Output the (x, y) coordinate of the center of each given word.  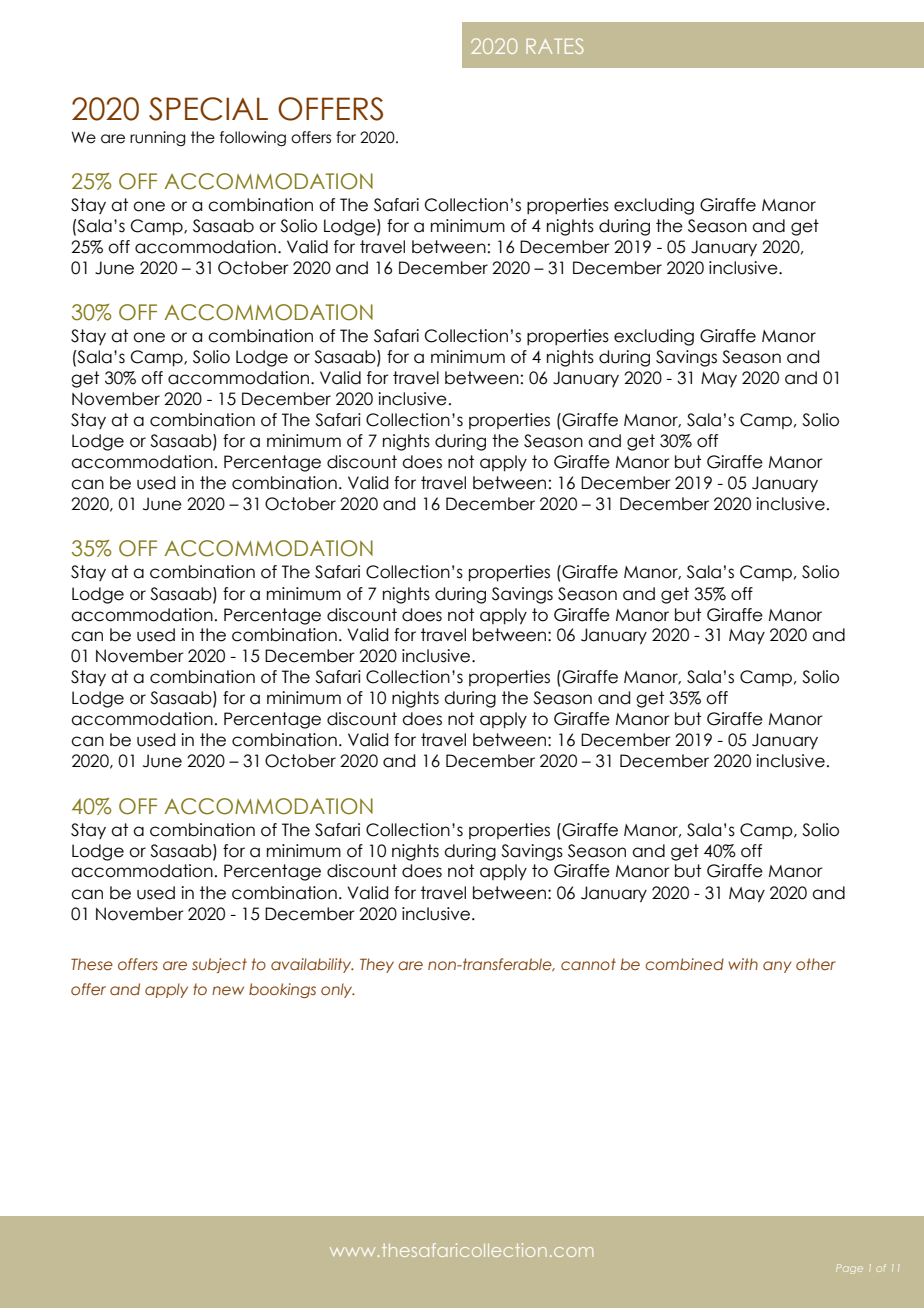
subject (219, 965)
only (338, 990)
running (158, 138)
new (228, 990)
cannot (588, 964)
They (377, 965)
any (777, 967)
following (253, 138)
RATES (555, 46)
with (743, 964)
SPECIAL (208, 109)
